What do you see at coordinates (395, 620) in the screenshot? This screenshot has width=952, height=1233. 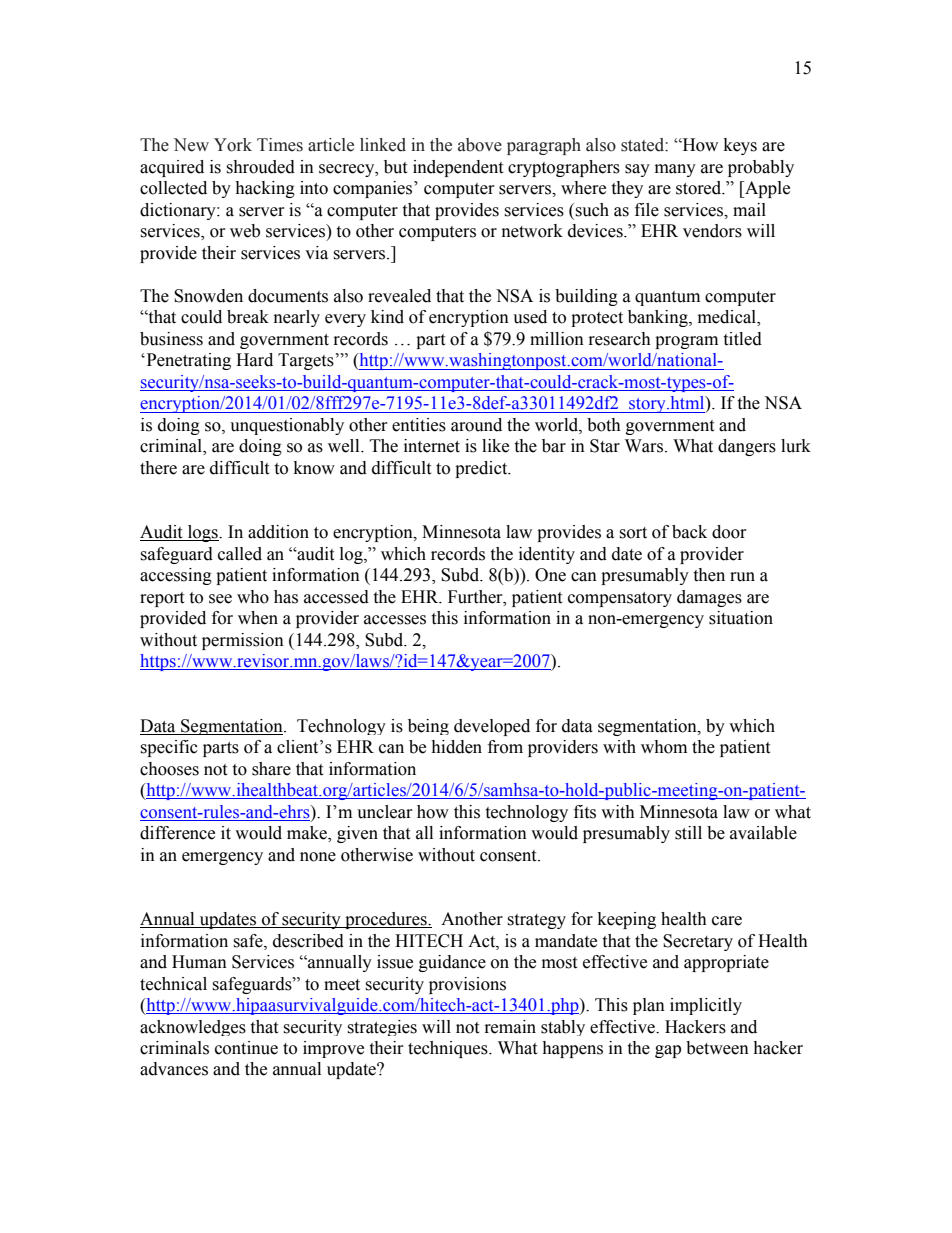 I see `accesses` at bounding box center [395, 620].
